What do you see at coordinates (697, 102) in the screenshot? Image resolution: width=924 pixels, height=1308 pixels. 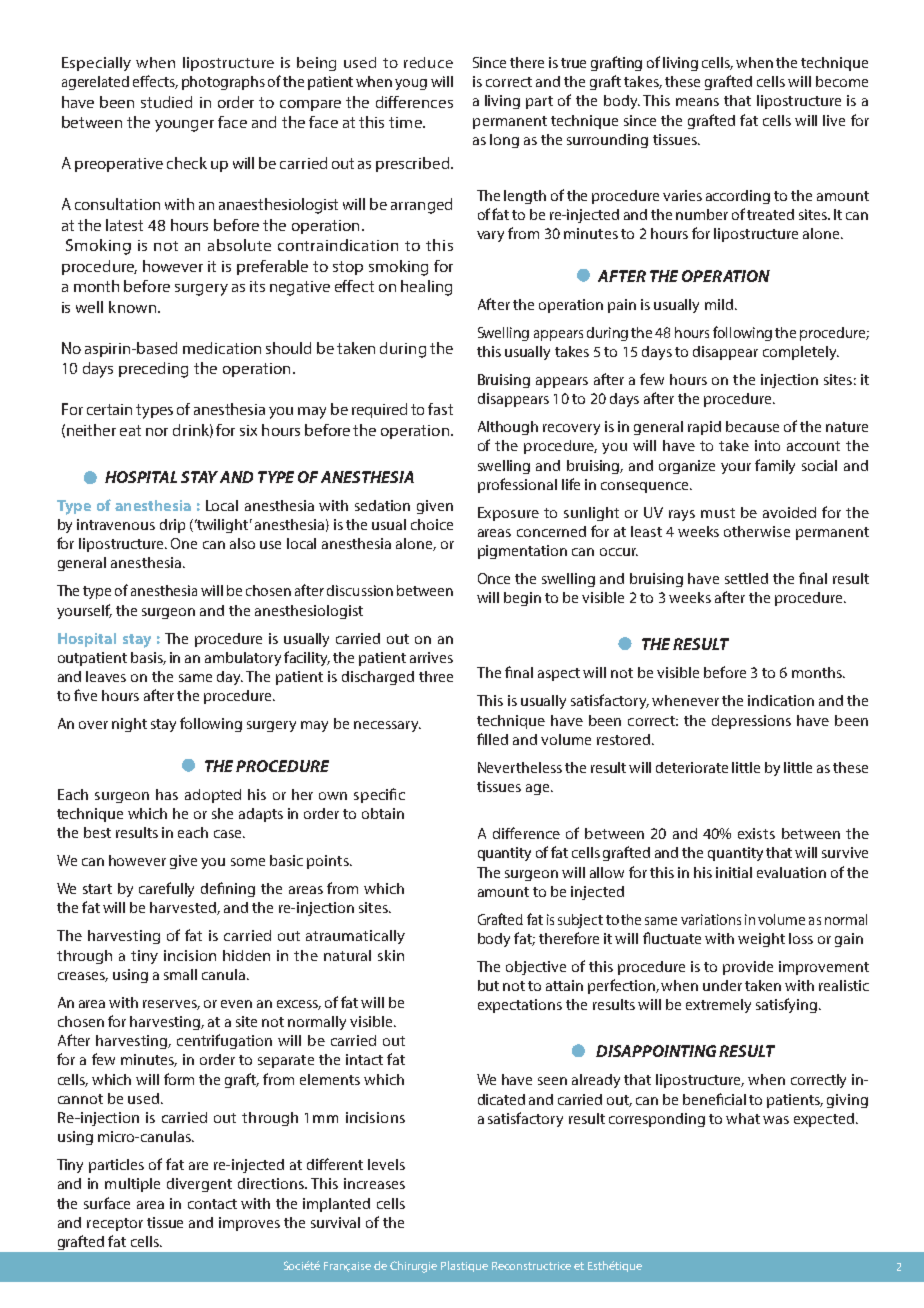 I see `means` at bounding box center [697, 102].
